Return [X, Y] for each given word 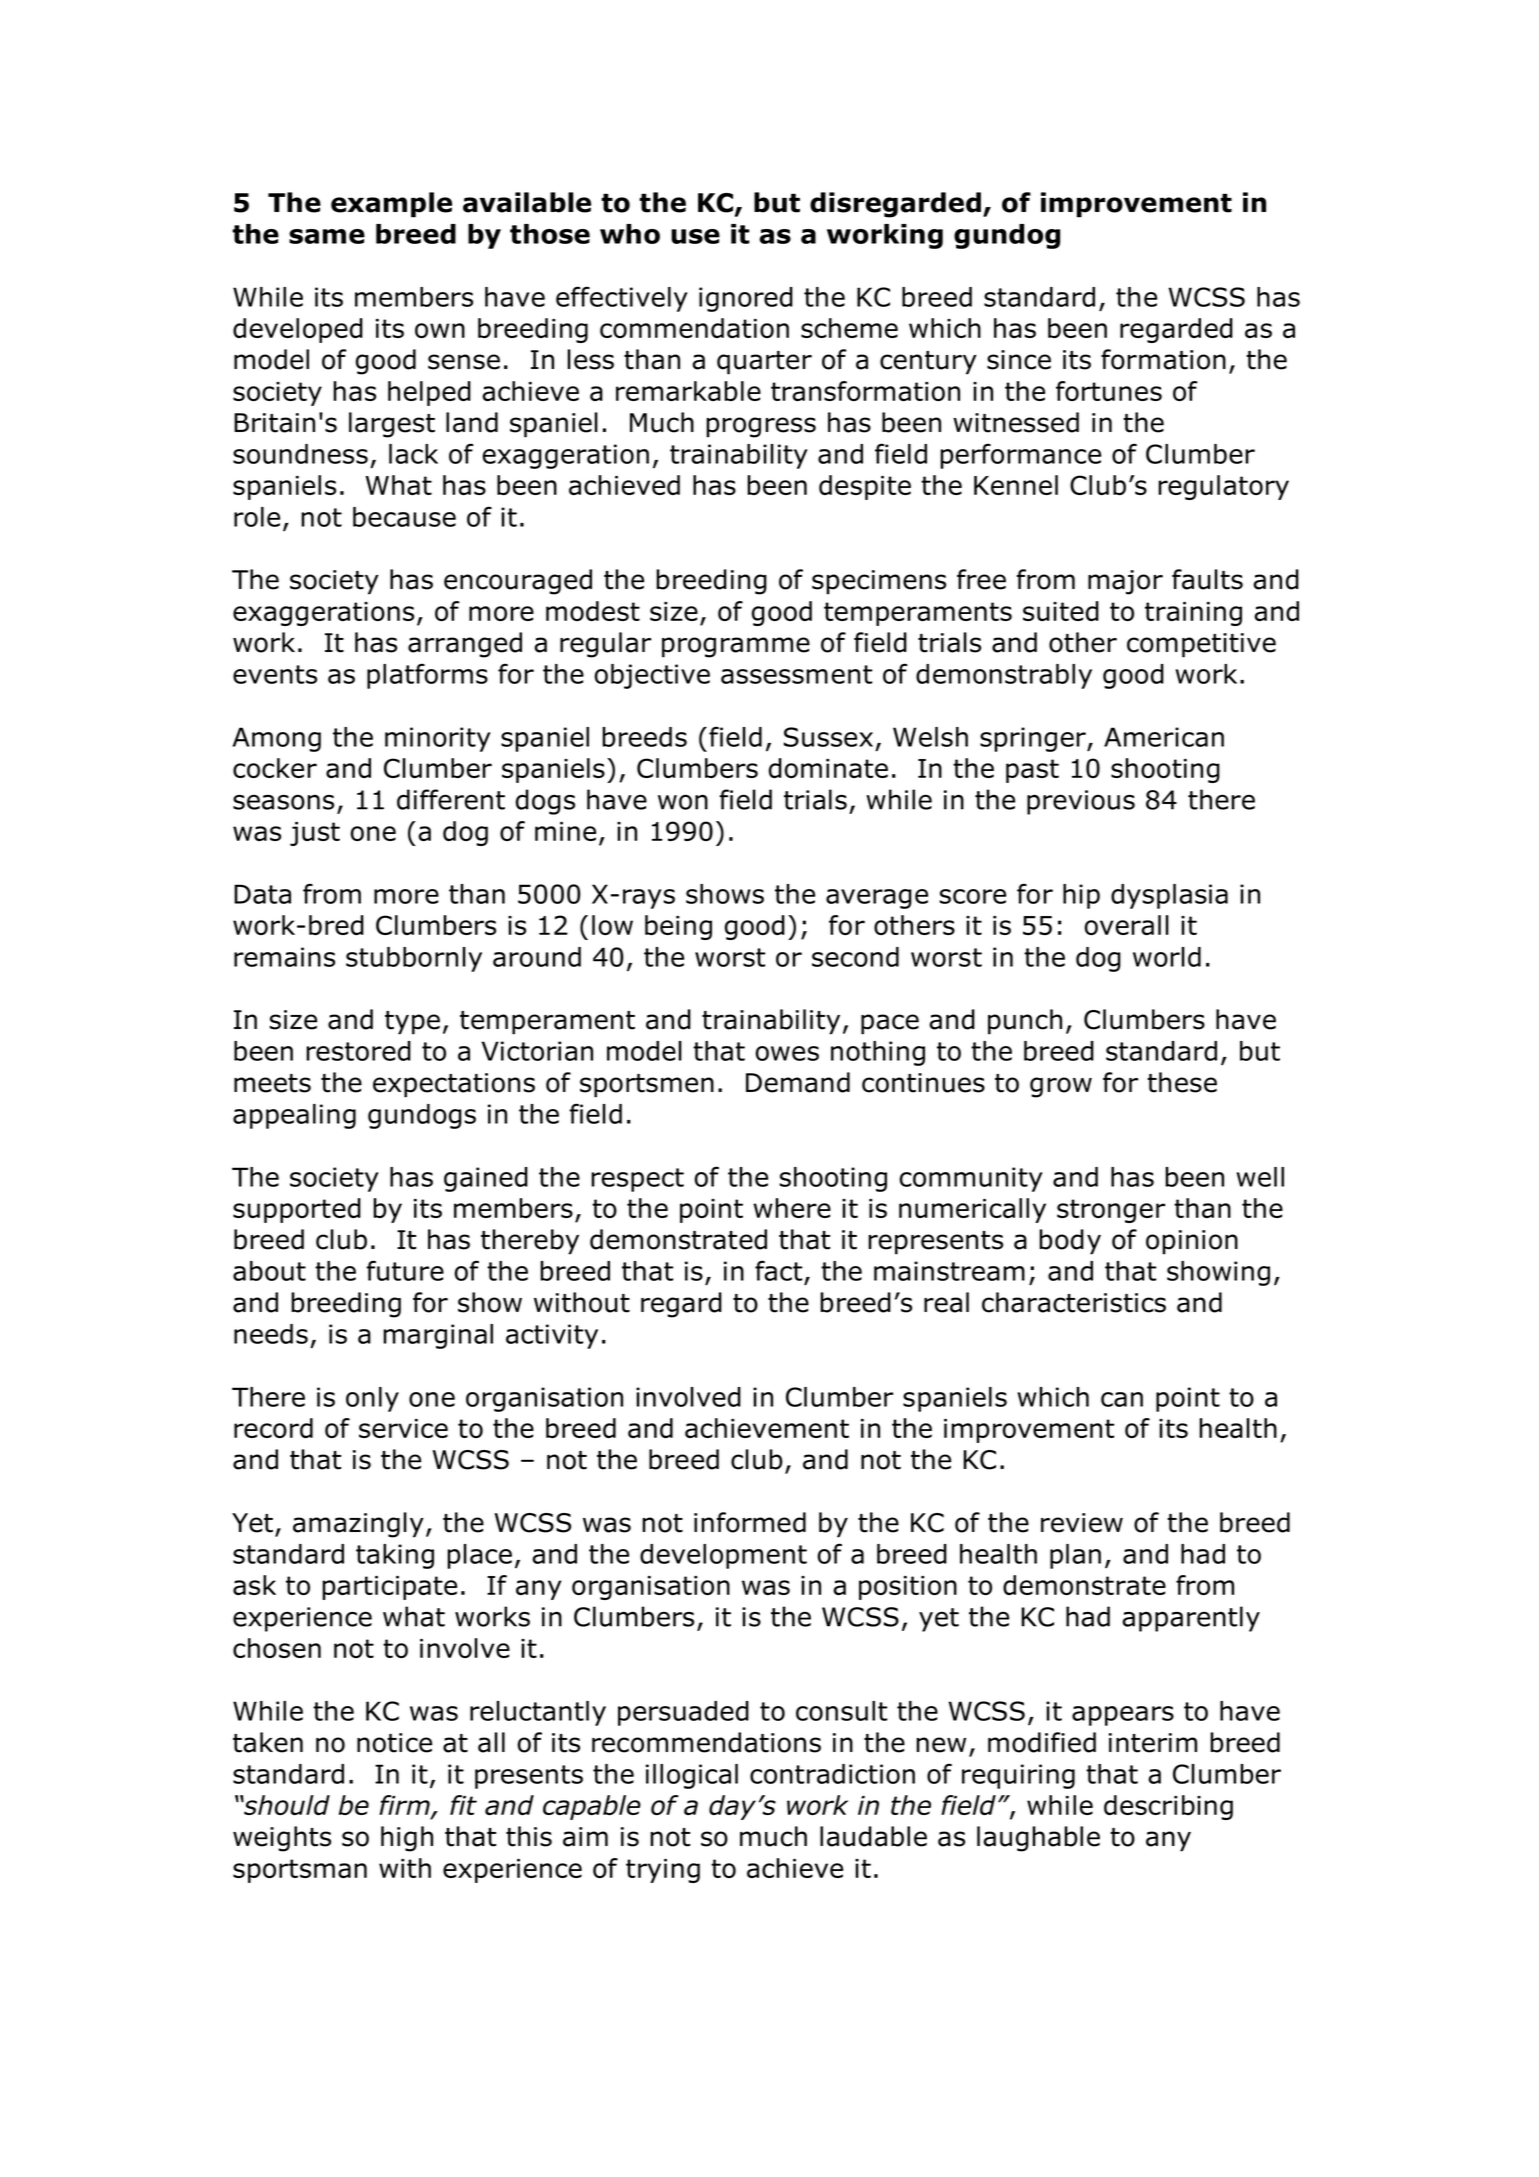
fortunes [1109, 391]
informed [750, 1522]
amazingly [358, 1525]
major [1125, 582]
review [1082, 1523]
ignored [746, 299]
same [327, 236]
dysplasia [1169, 896]
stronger [1111, 1211]
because [404, 517]
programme [736, 647]
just [315, 834]
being [678, 927]
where [792, 1208]
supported [297, 1210]
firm [405, 1806]
